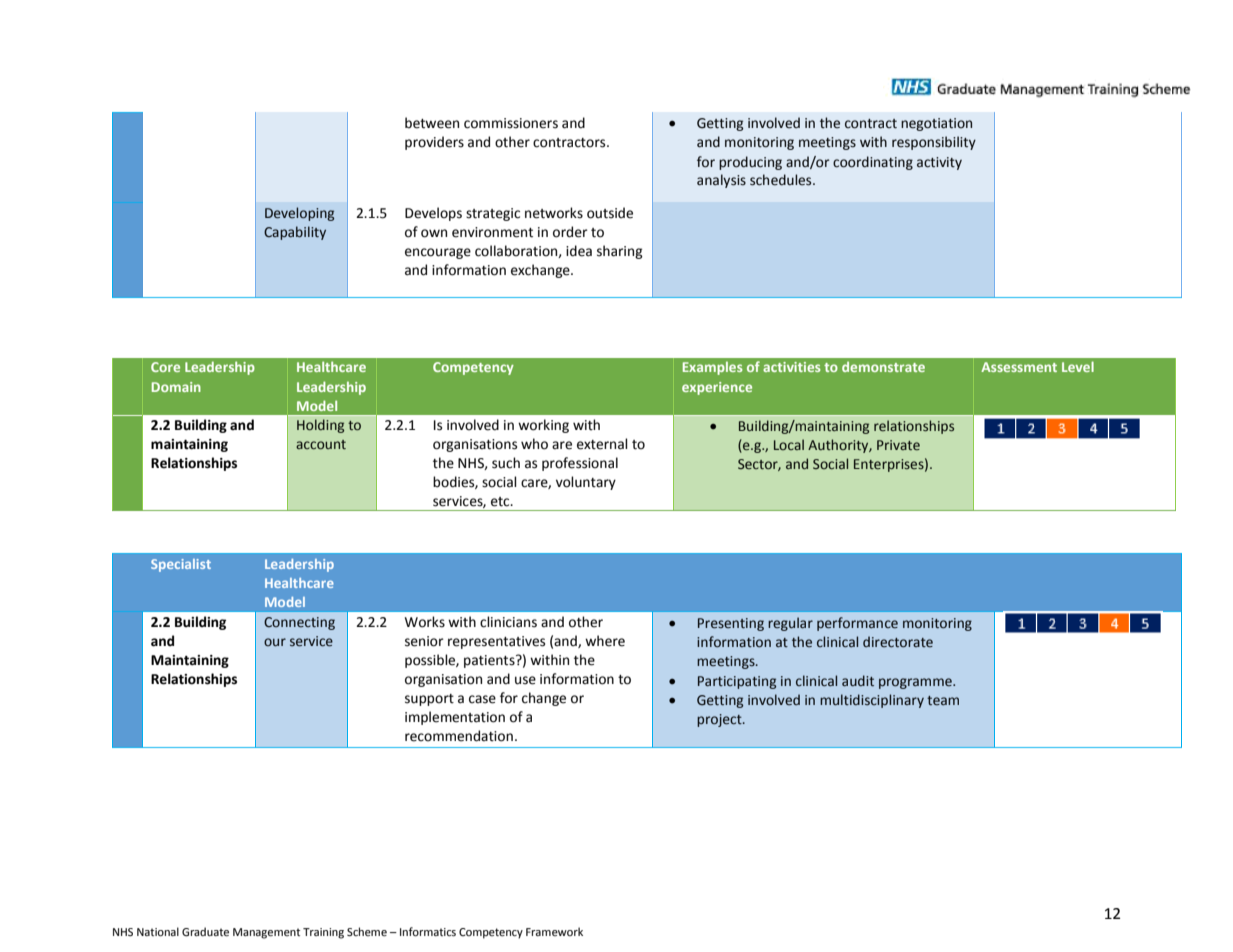 This screenshot has height=952, width=1233. Describe the element at coordinates (299, 623) in the screenshot. I see `Connecting` at that location.
